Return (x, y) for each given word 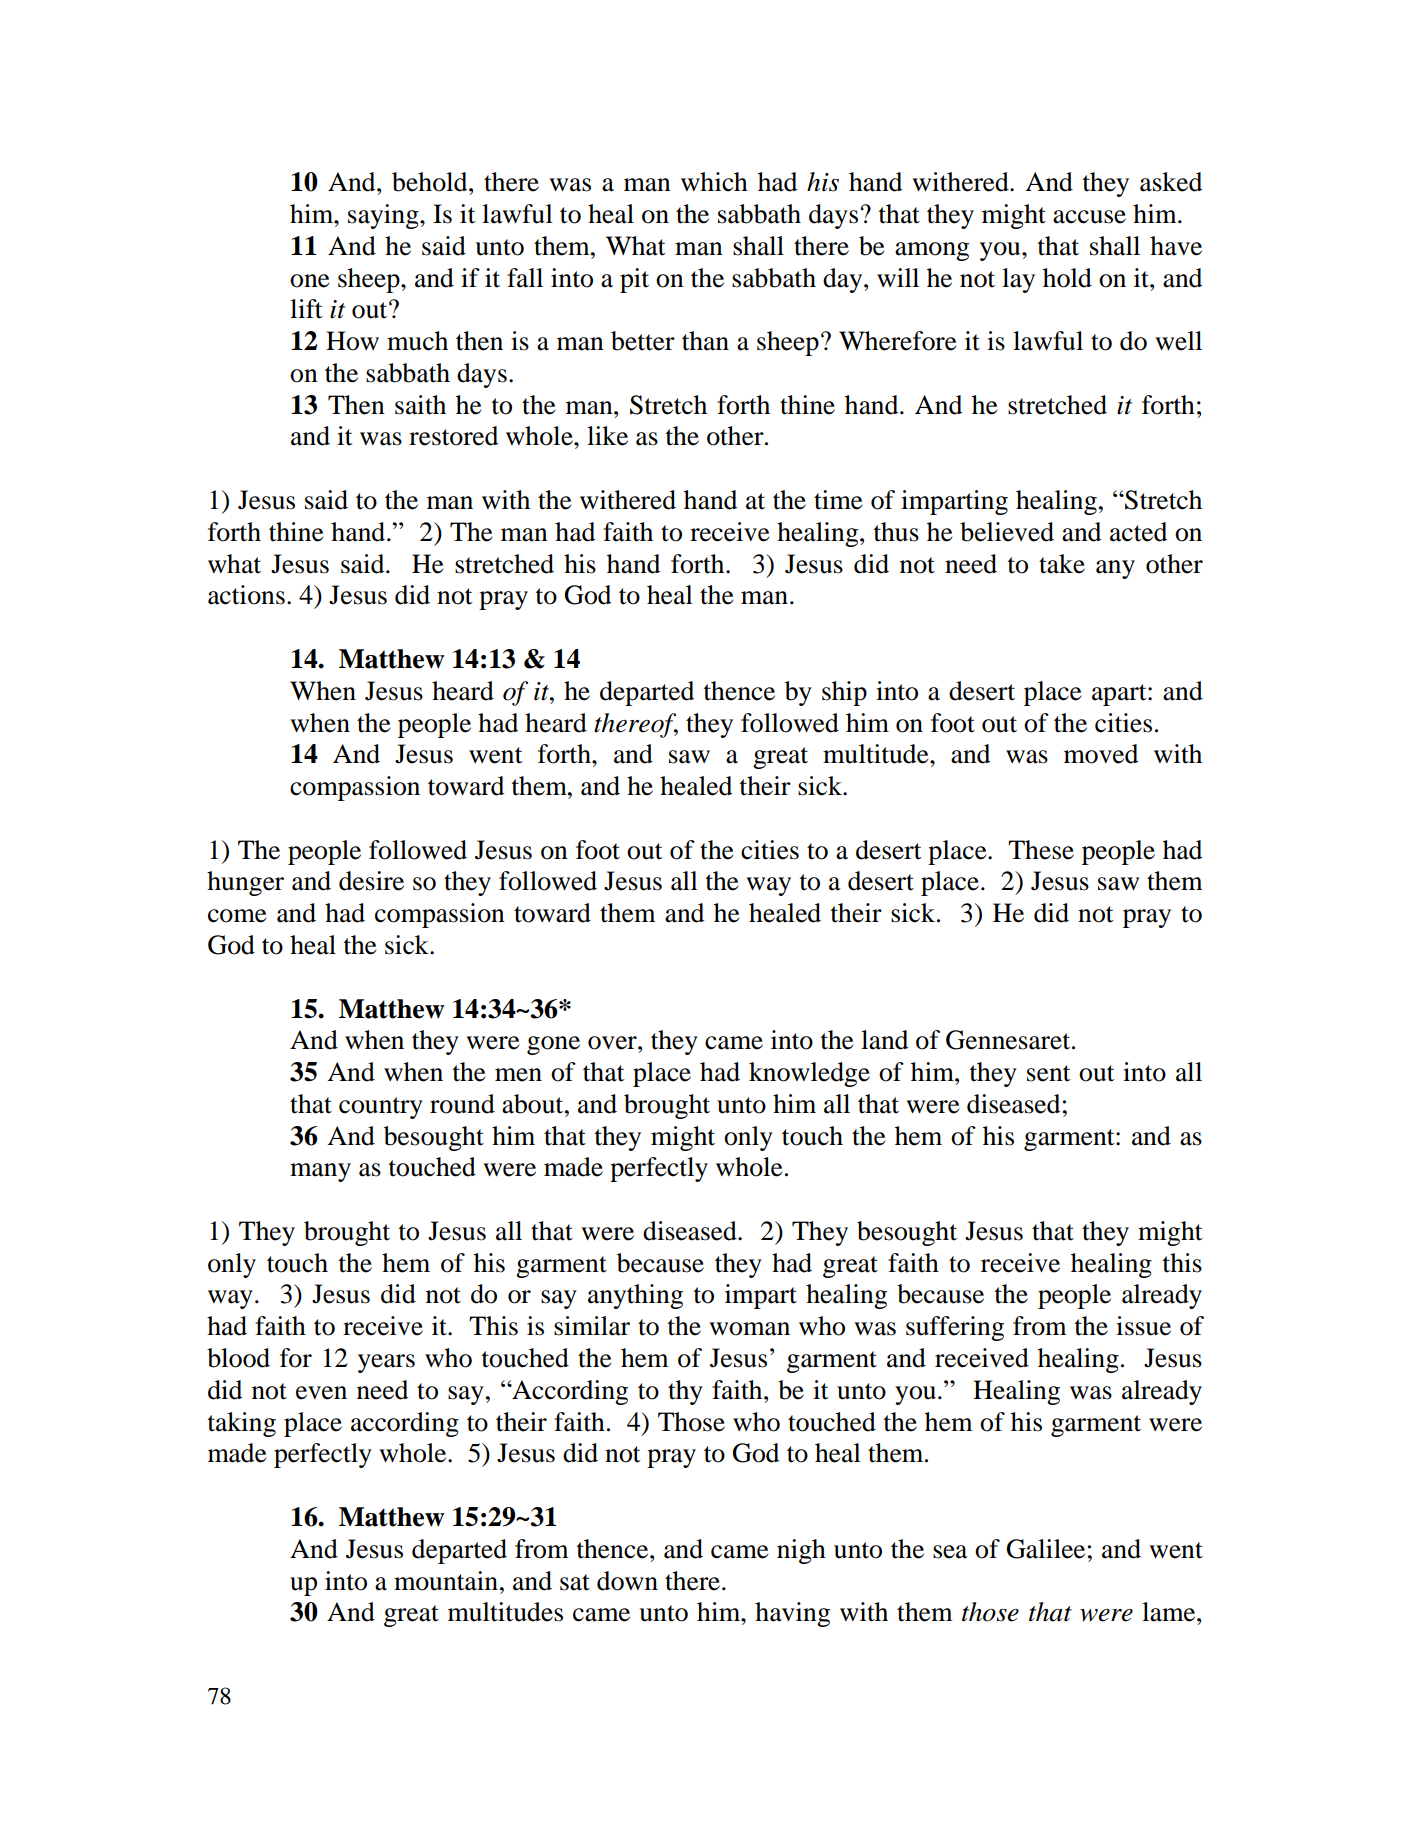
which (714, 182)
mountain (446, 1581)
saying (384, 216)
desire (371, 881)
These (1041, 850)
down (627, 1581)
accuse (1089, 217)
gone (553, 1045)
